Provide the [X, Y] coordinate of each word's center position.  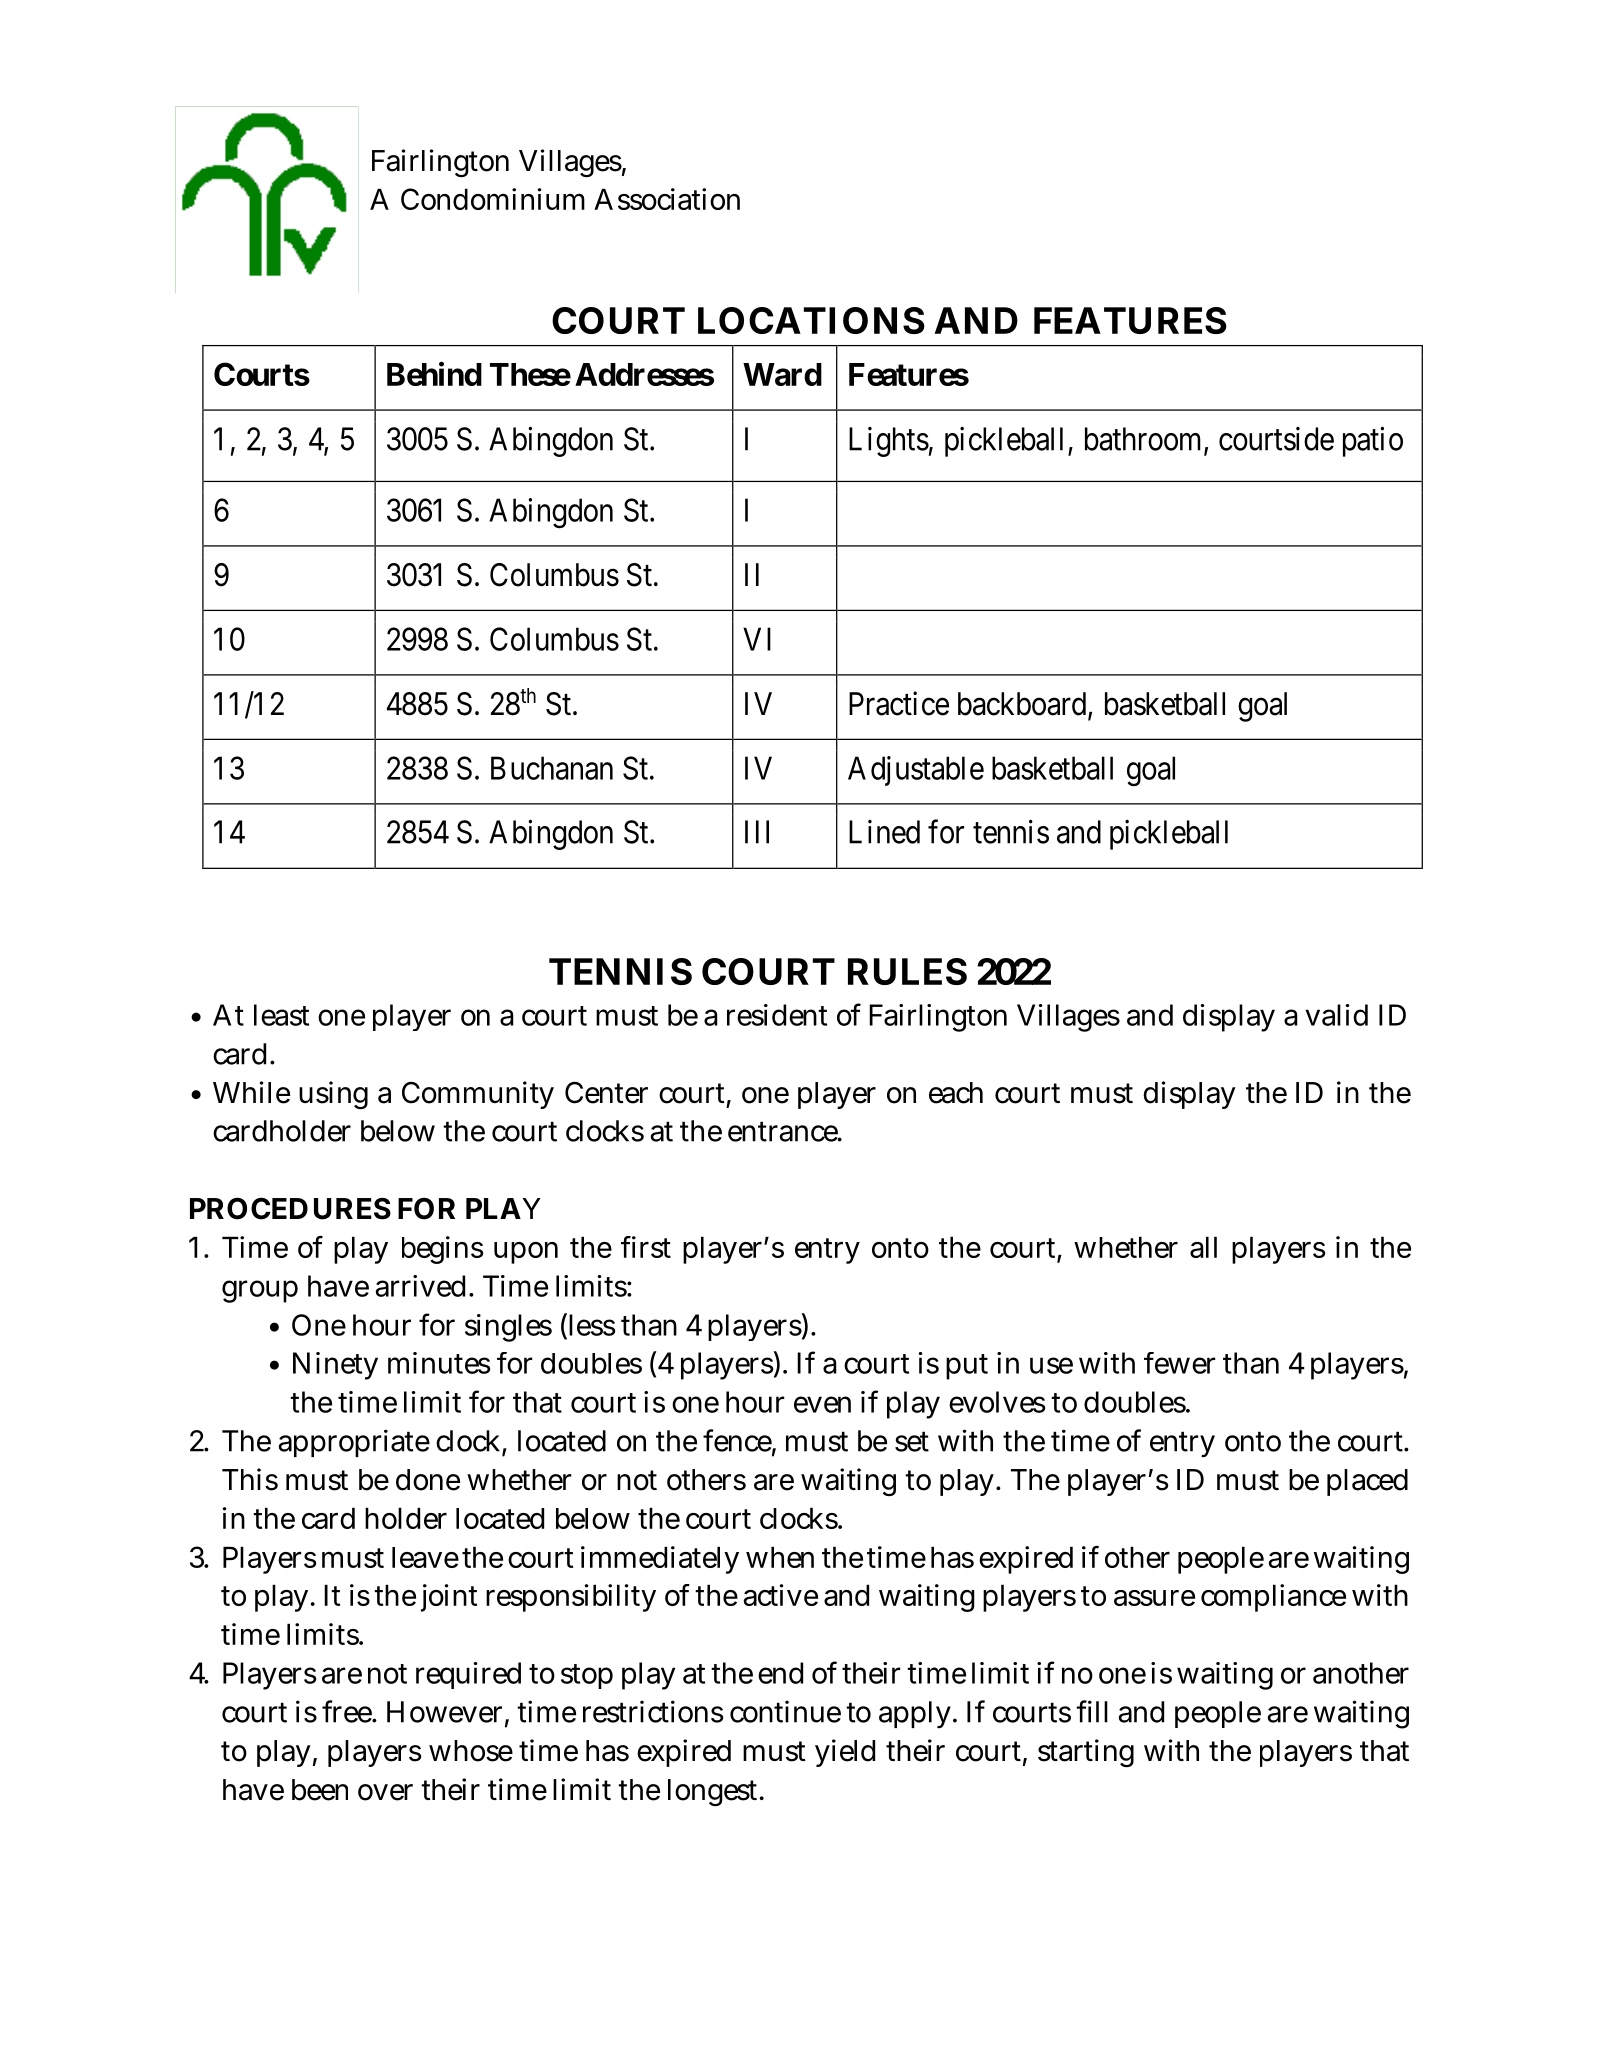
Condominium [493, 199]
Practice [899, 703]
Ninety [335, 1366]
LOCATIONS [811, 320]
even [822, 1404]
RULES [907, 971]
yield [845, 1753]
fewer [1180, 1363]
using [333, 1095]
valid [1336, 1015]
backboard [1023, 705]
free [349, 1711]
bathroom [1145, 440]
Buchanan [552, 768]
